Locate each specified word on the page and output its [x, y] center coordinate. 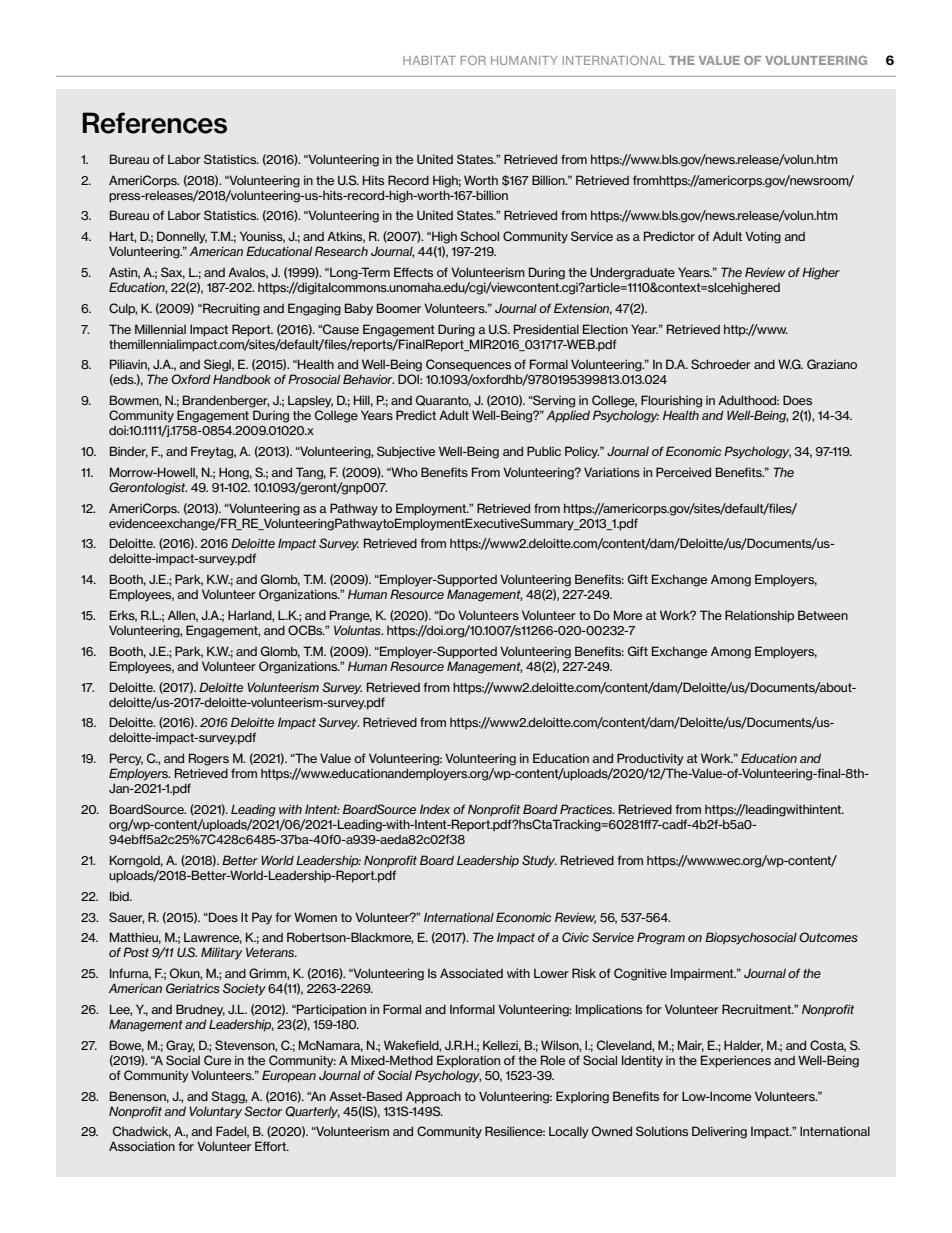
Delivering [719, 1132]
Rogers [209, 759]
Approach [433, 1097]
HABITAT [429, 60]
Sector [263, 1111]
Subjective [406, 452]
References [154, 123]
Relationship [759, 616]
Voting [763, 237]
